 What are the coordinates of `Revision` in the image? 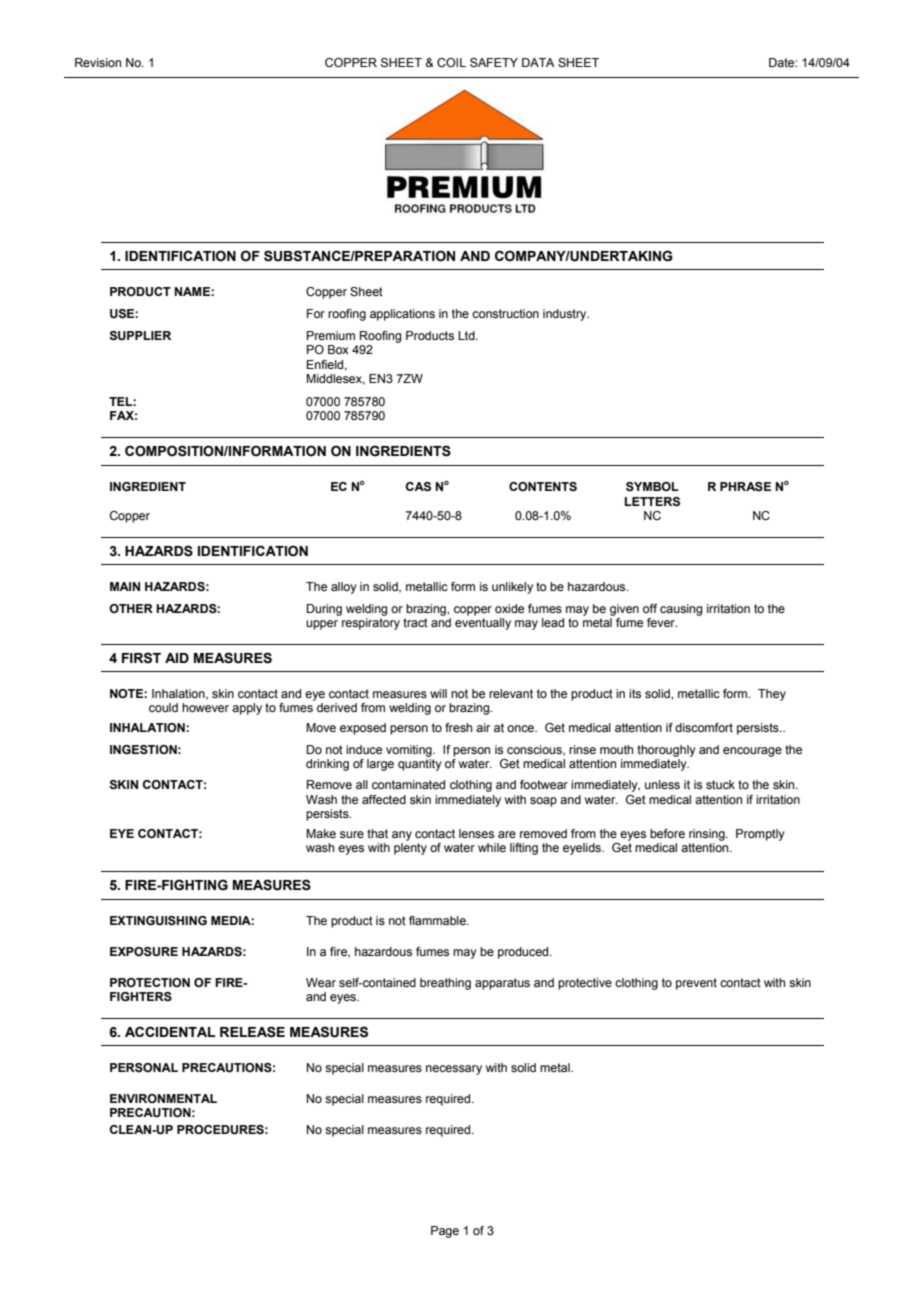 It's located at (98, 62).
